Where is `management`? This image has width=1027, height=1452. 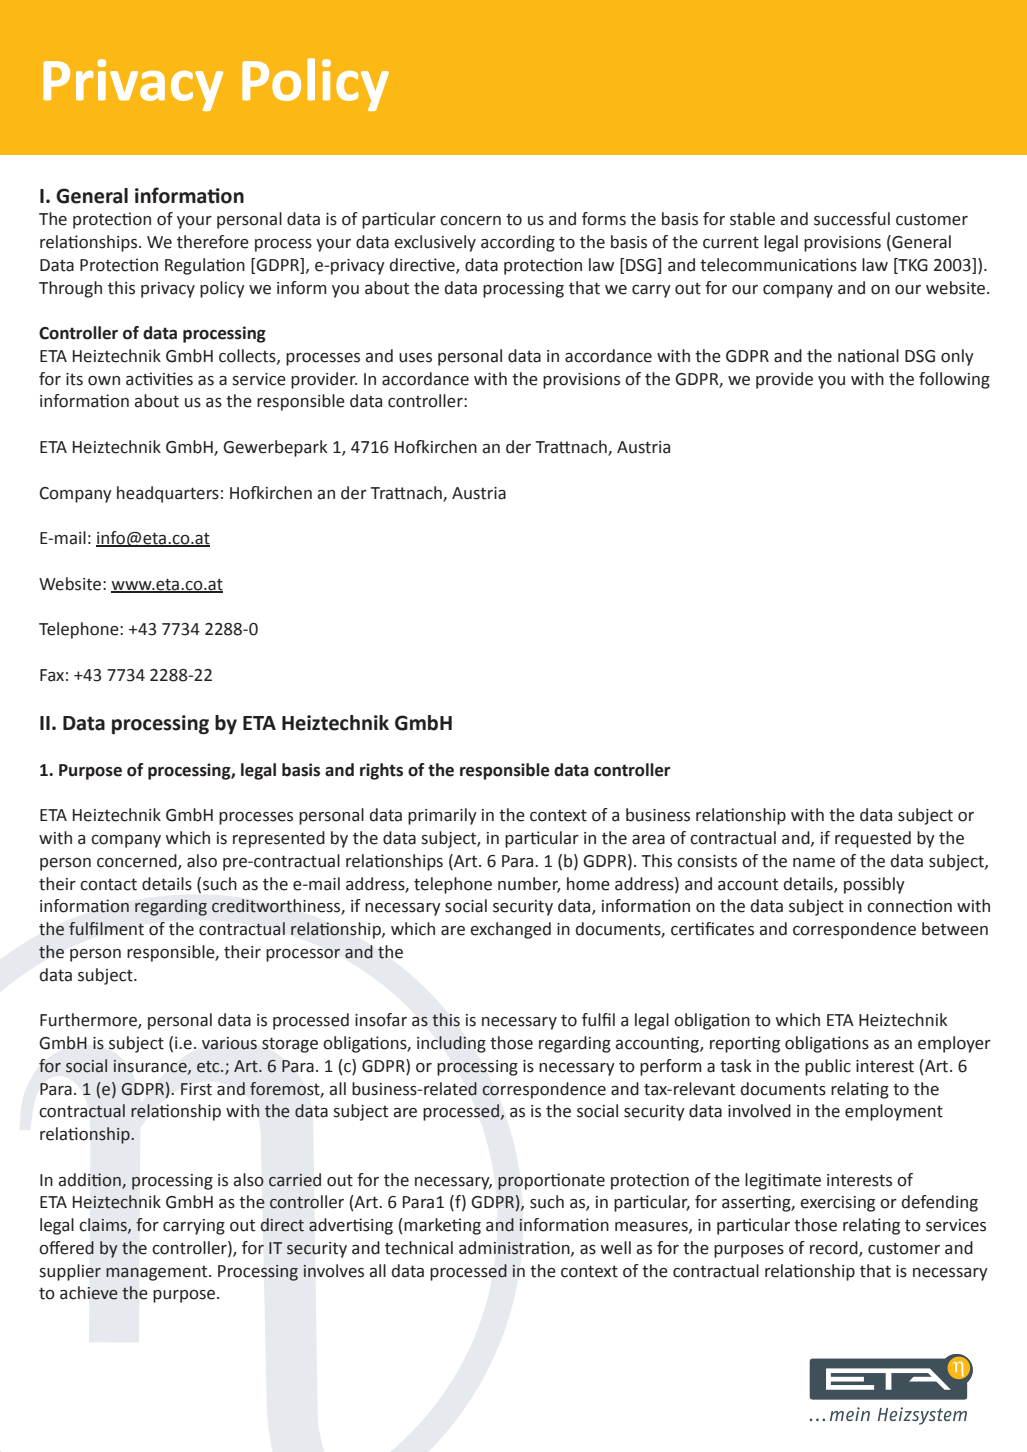 management is located at coordinates (158, 1273).
